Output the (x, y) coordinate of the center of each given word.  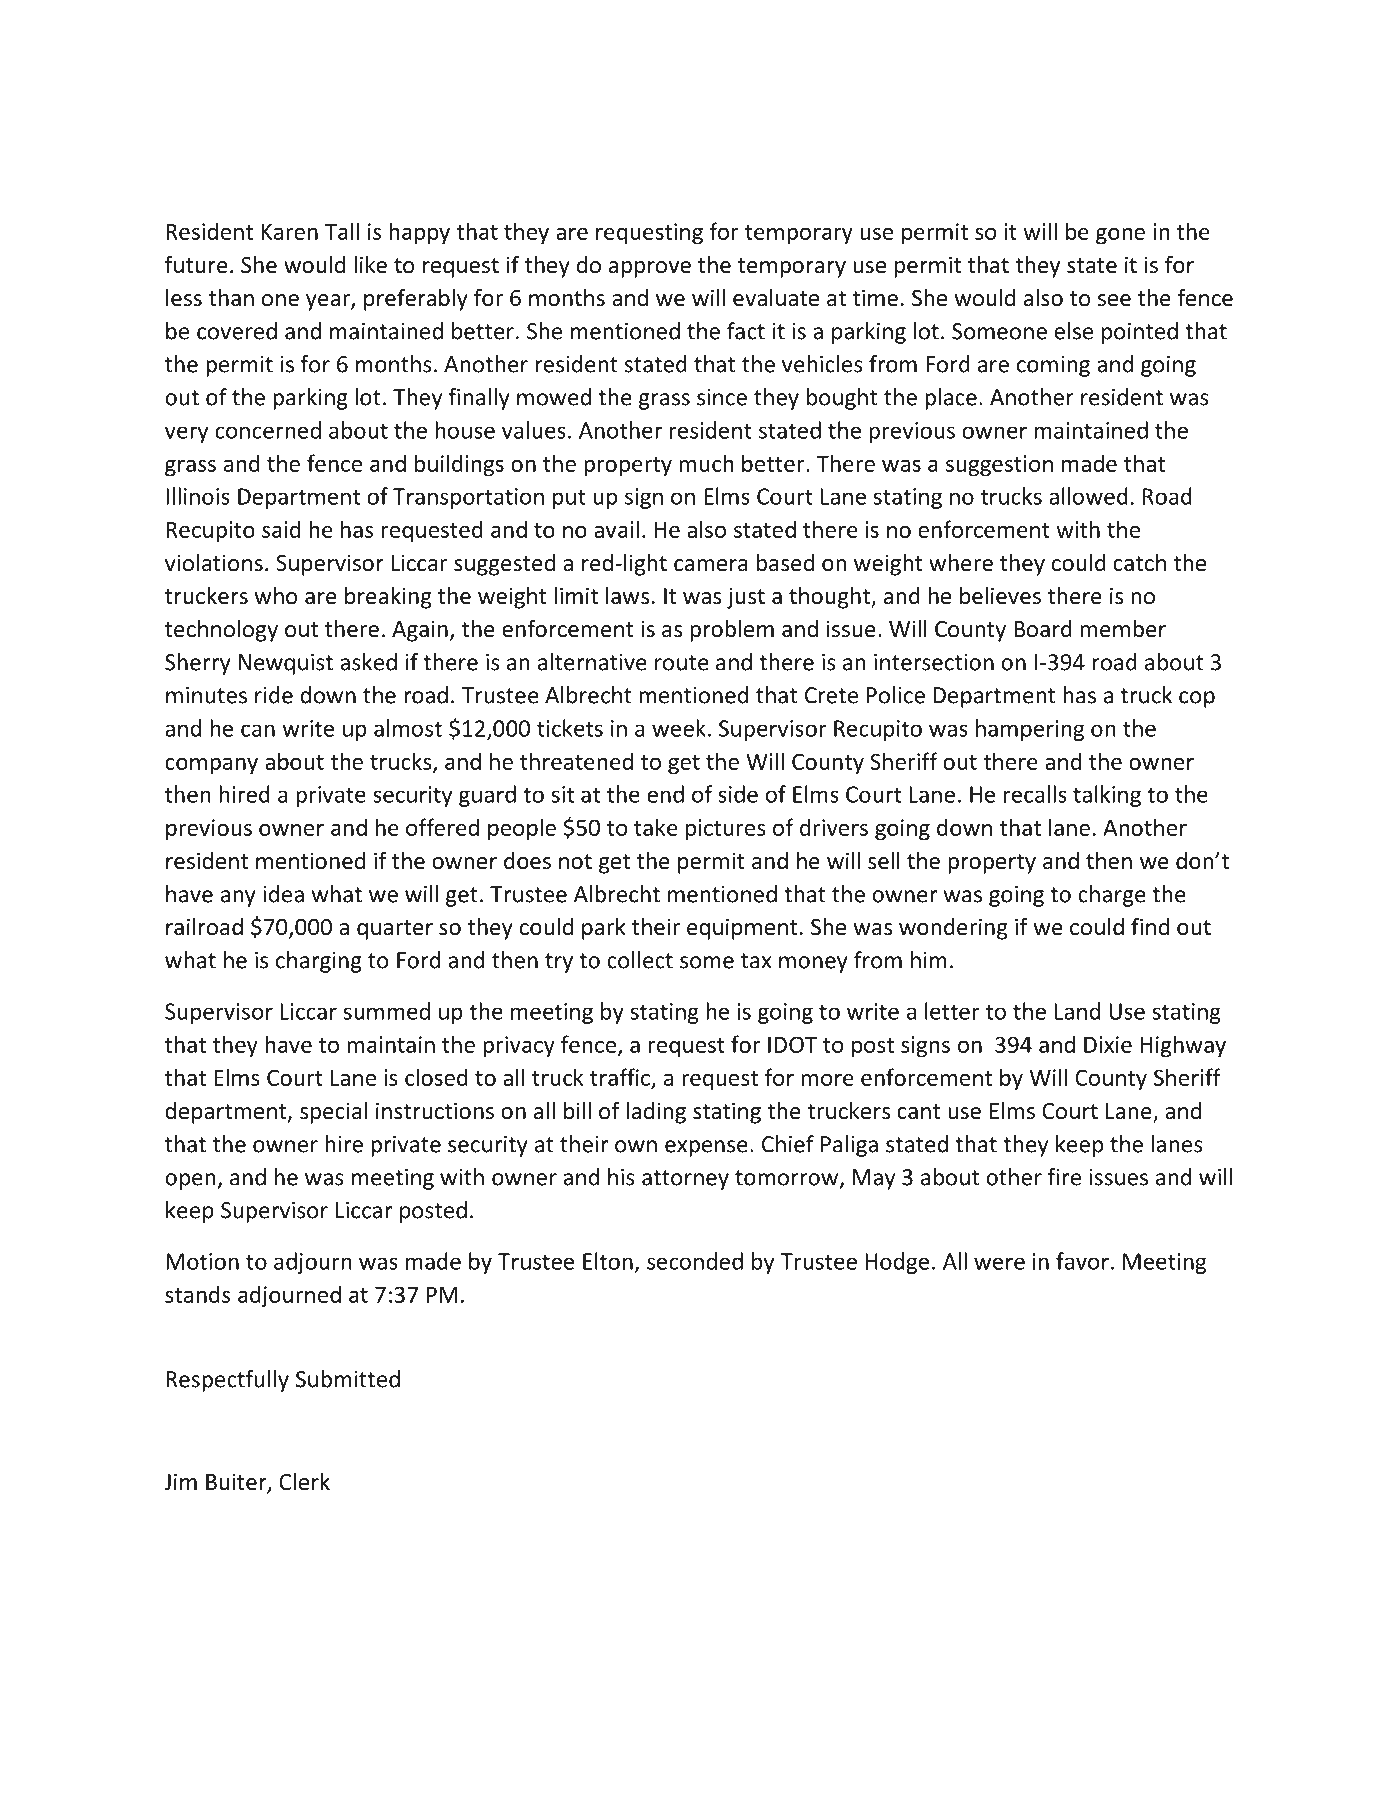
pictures (726, 830)
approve (650, 269)
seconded (695, 1261)
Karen (289, 231)
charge (1112, 896)
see (1114, 300)
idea (283, 894)
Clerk (304, 1482)
